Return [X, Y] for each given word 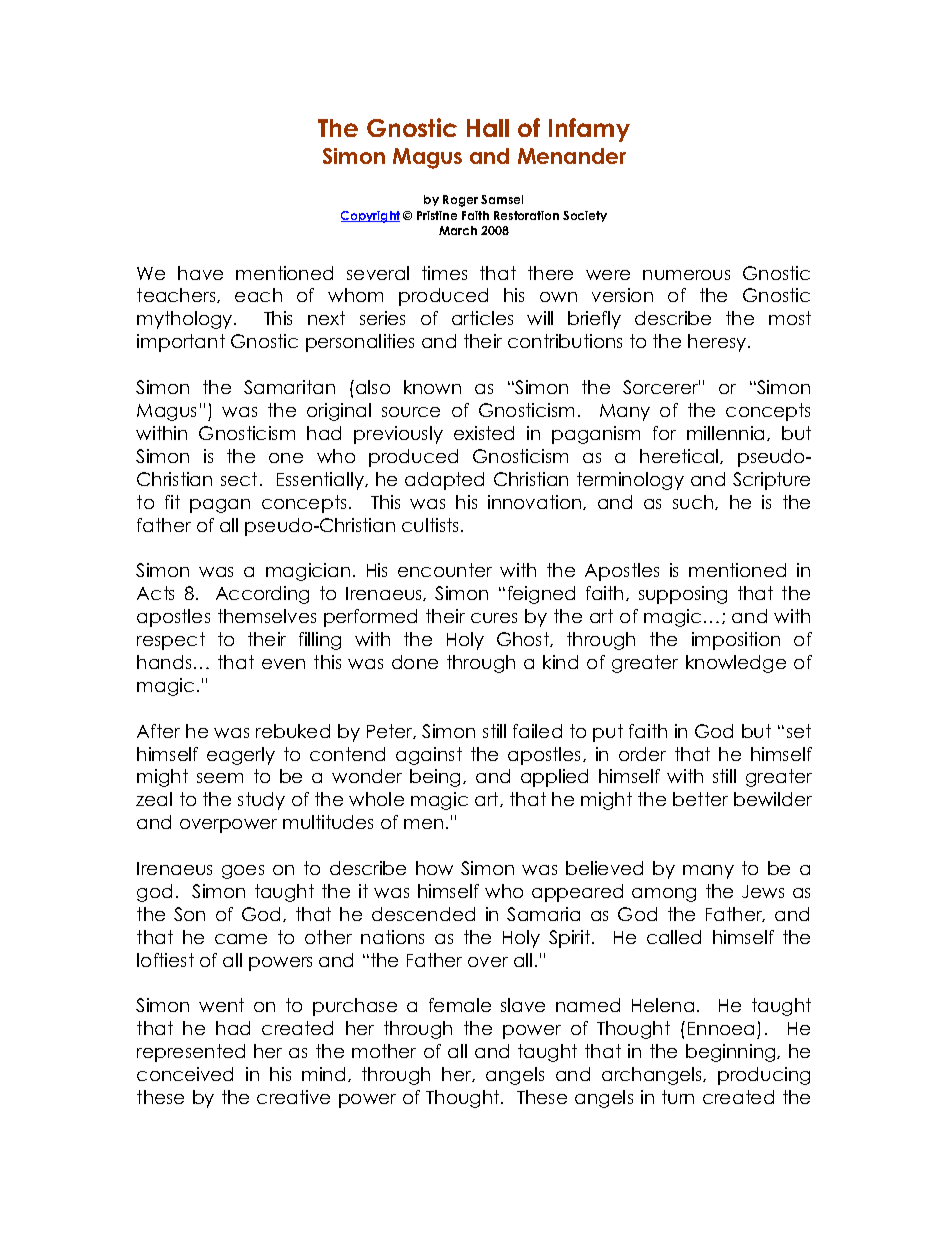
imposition [736, 641]
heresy [718, 343]
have [200, 273]
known [432, 387]
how [434, 868]
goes [243, 872]
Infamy [589, 130]
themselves [267, 616]
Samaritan [289, 387]
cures [494, 618]
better [700, 799]
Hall [488, 128]
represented [191, 1053]
